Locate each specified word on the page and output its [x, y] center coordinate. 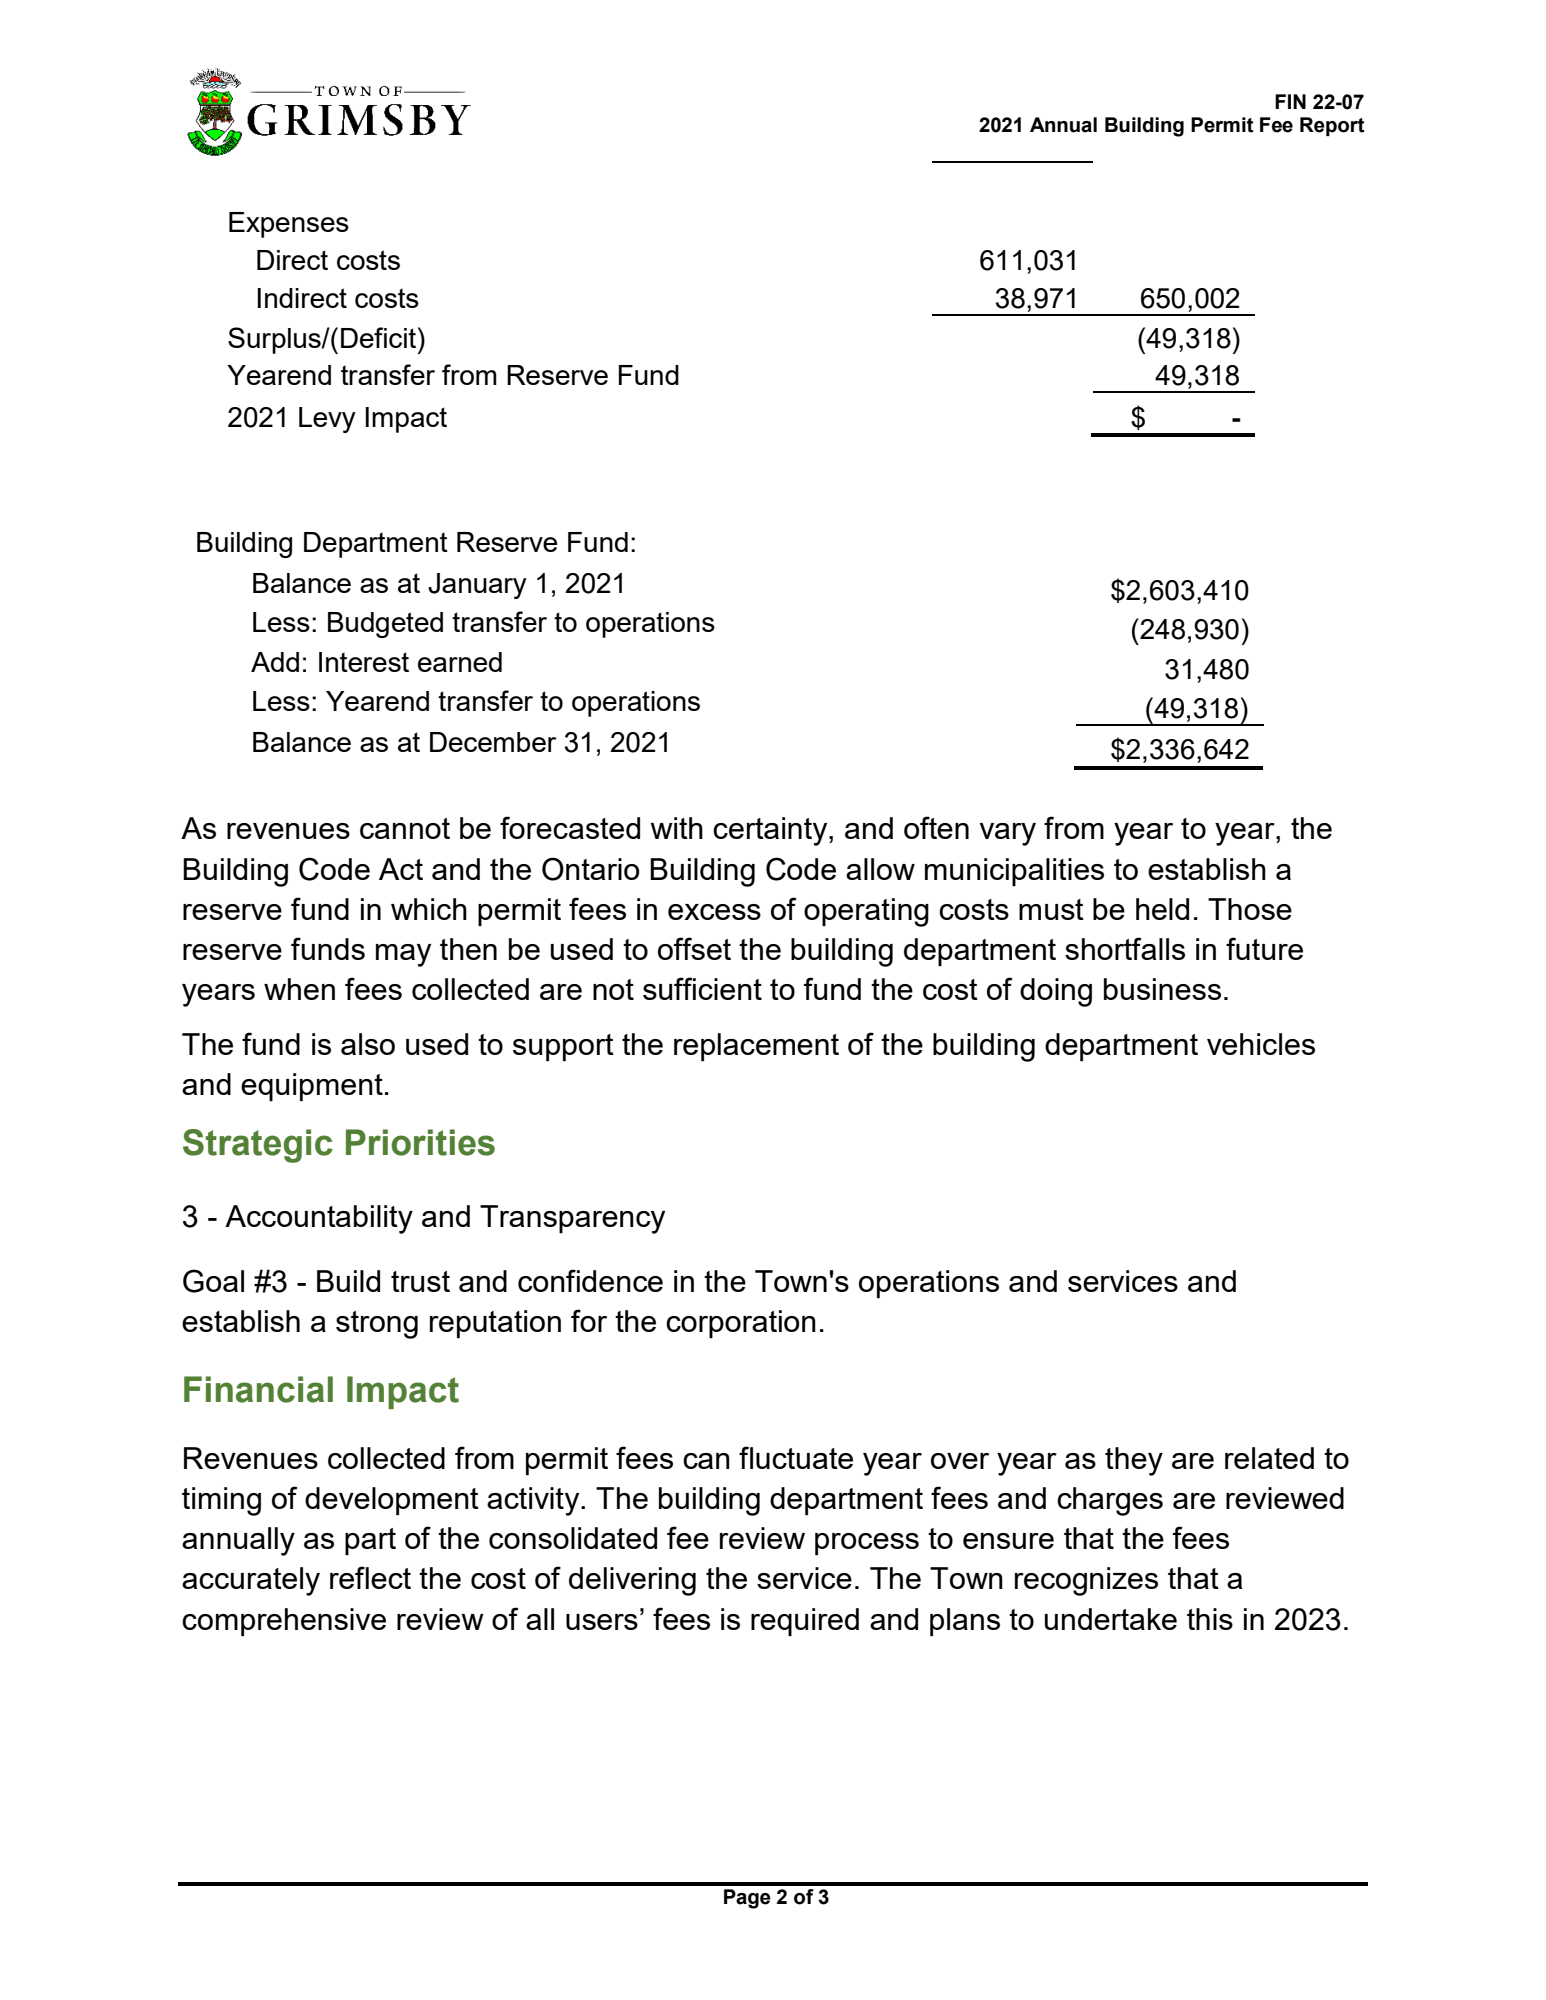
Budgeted [385, 625]
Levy [327, 420]
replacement [756, 1047]
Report [1332, 126]
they [1134, 1461]
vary [1008, 834]
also [368, 1044]
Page [747, 1899]
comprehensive [284, 1622]
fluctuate [796, 1457]
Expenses [289, 225]
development [392, 1501]
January [477, 586]
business [1162, 989]
